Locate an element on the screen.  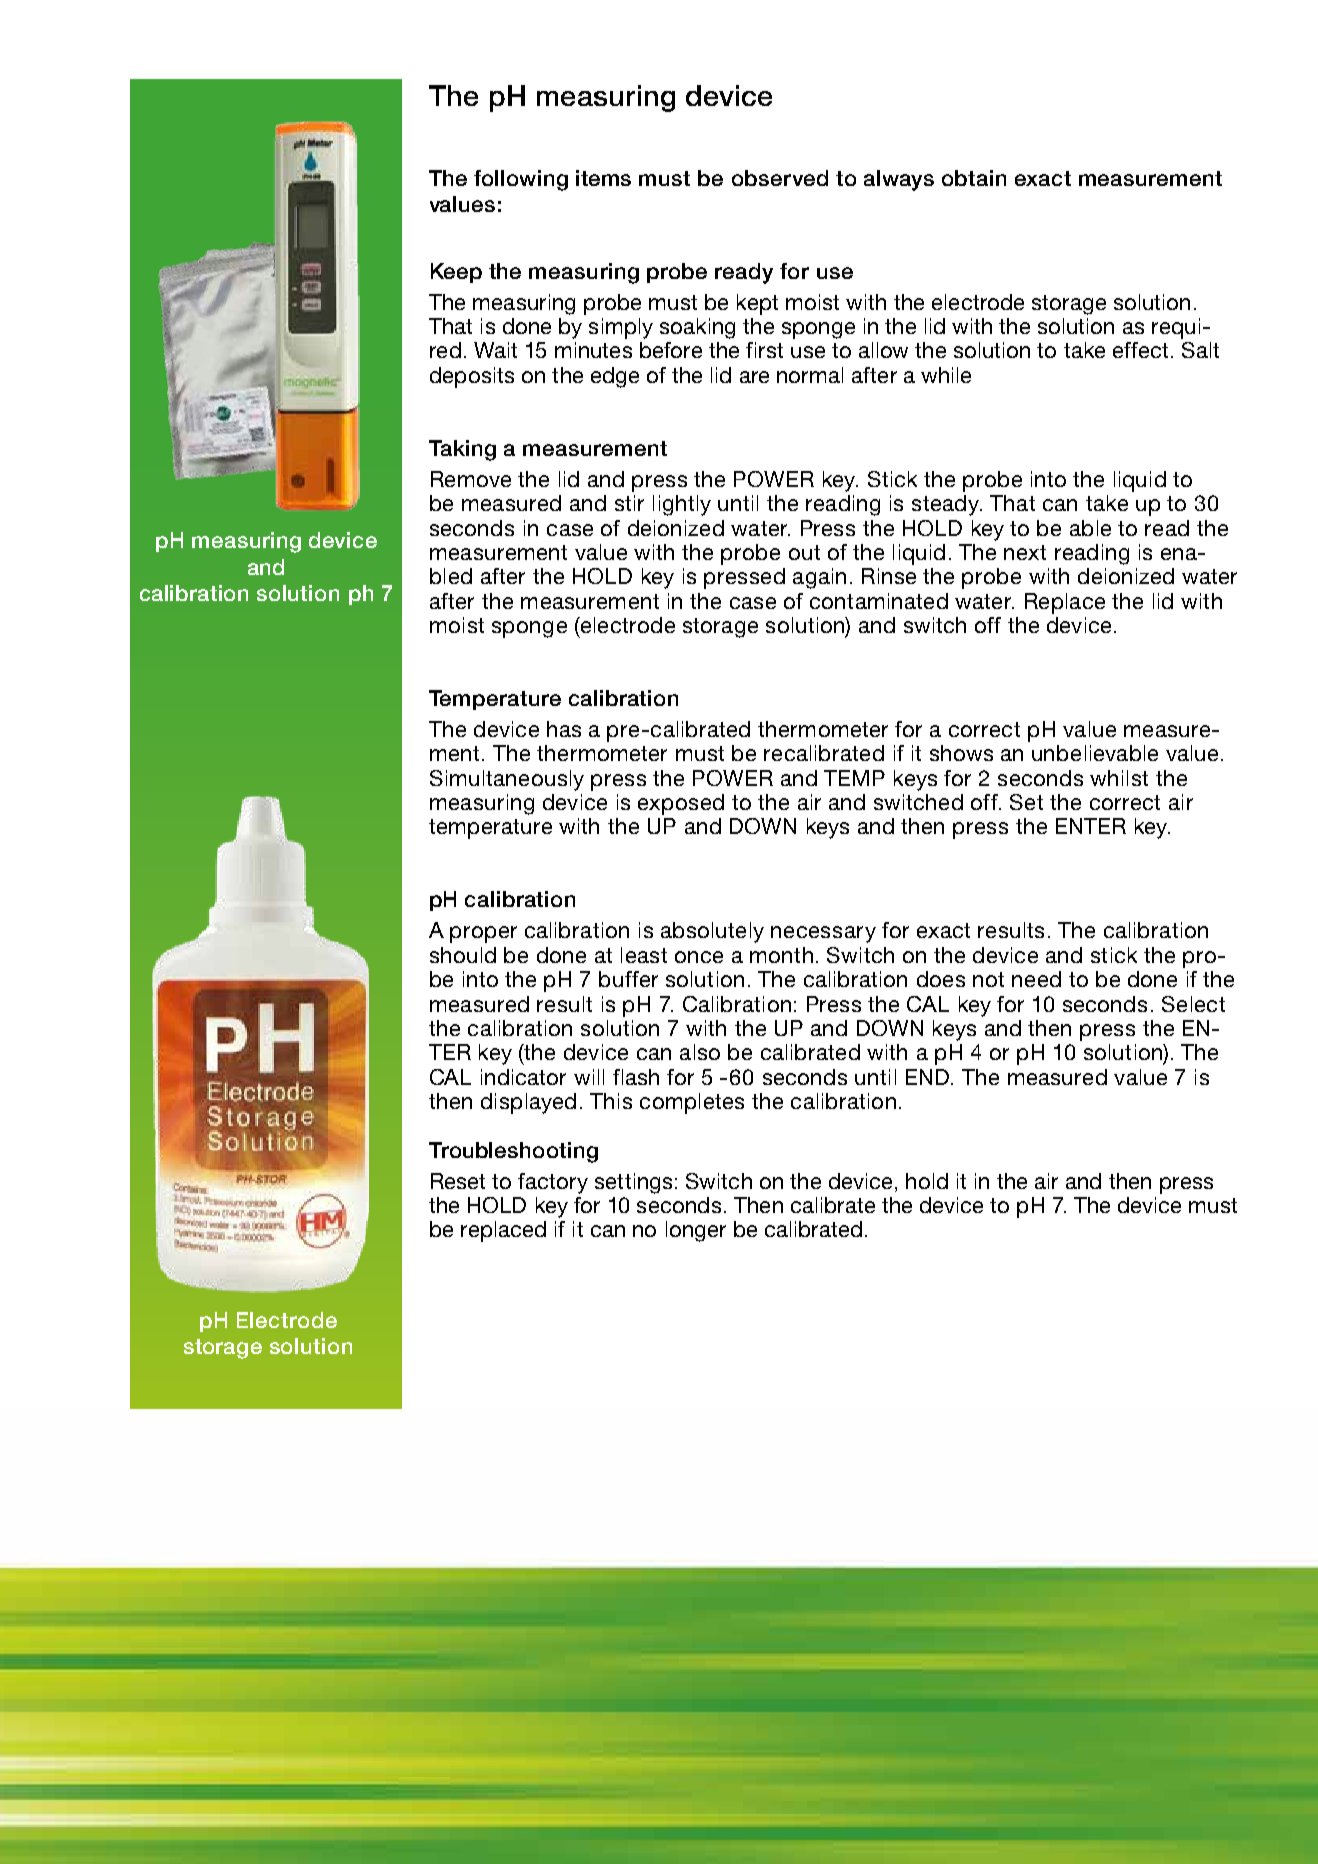
Simultaneously is located at coordinates (507, 780).
